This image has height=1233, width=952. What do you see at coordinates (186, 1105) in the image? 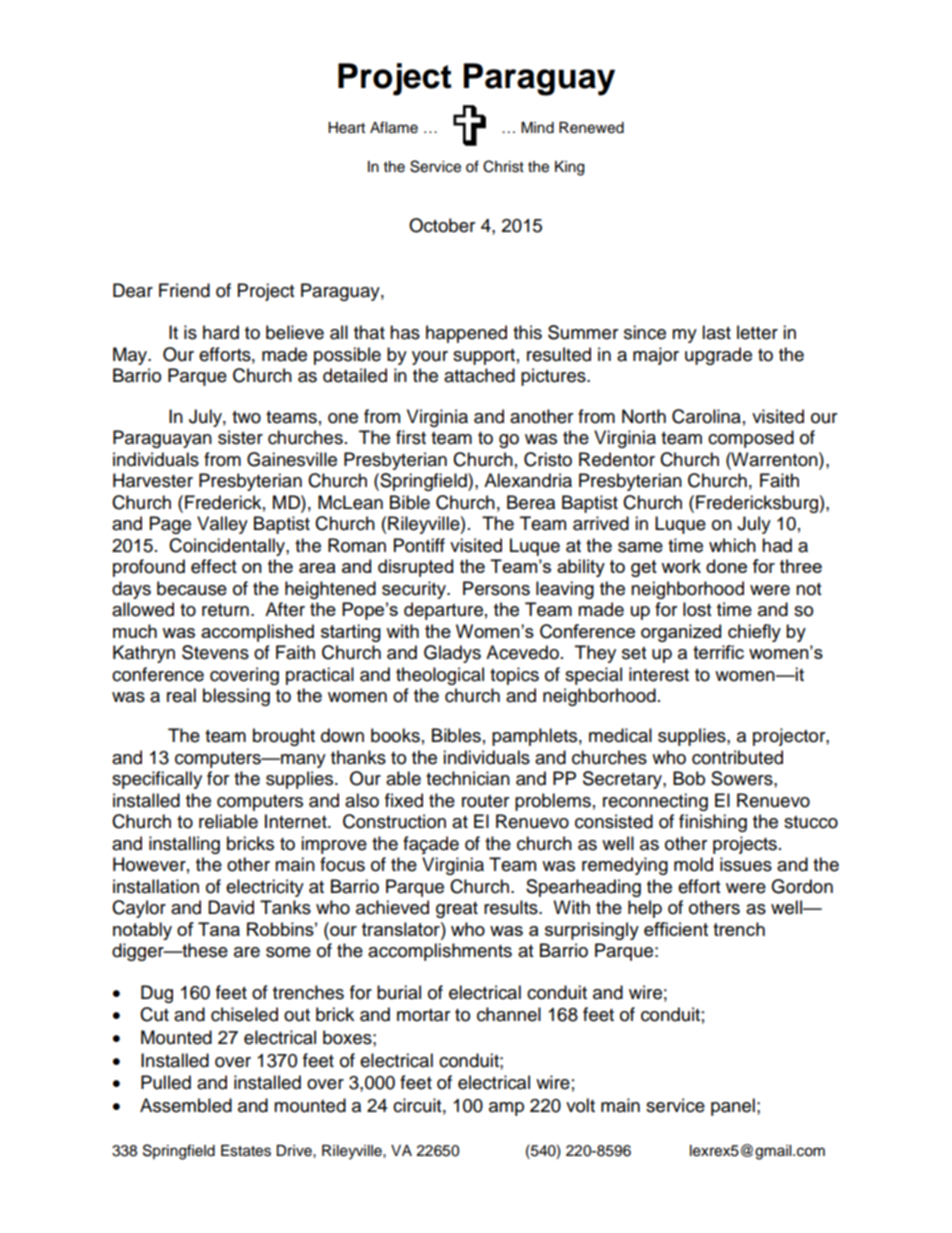
I see `Assembled` at bounding box center [186, 1105].
